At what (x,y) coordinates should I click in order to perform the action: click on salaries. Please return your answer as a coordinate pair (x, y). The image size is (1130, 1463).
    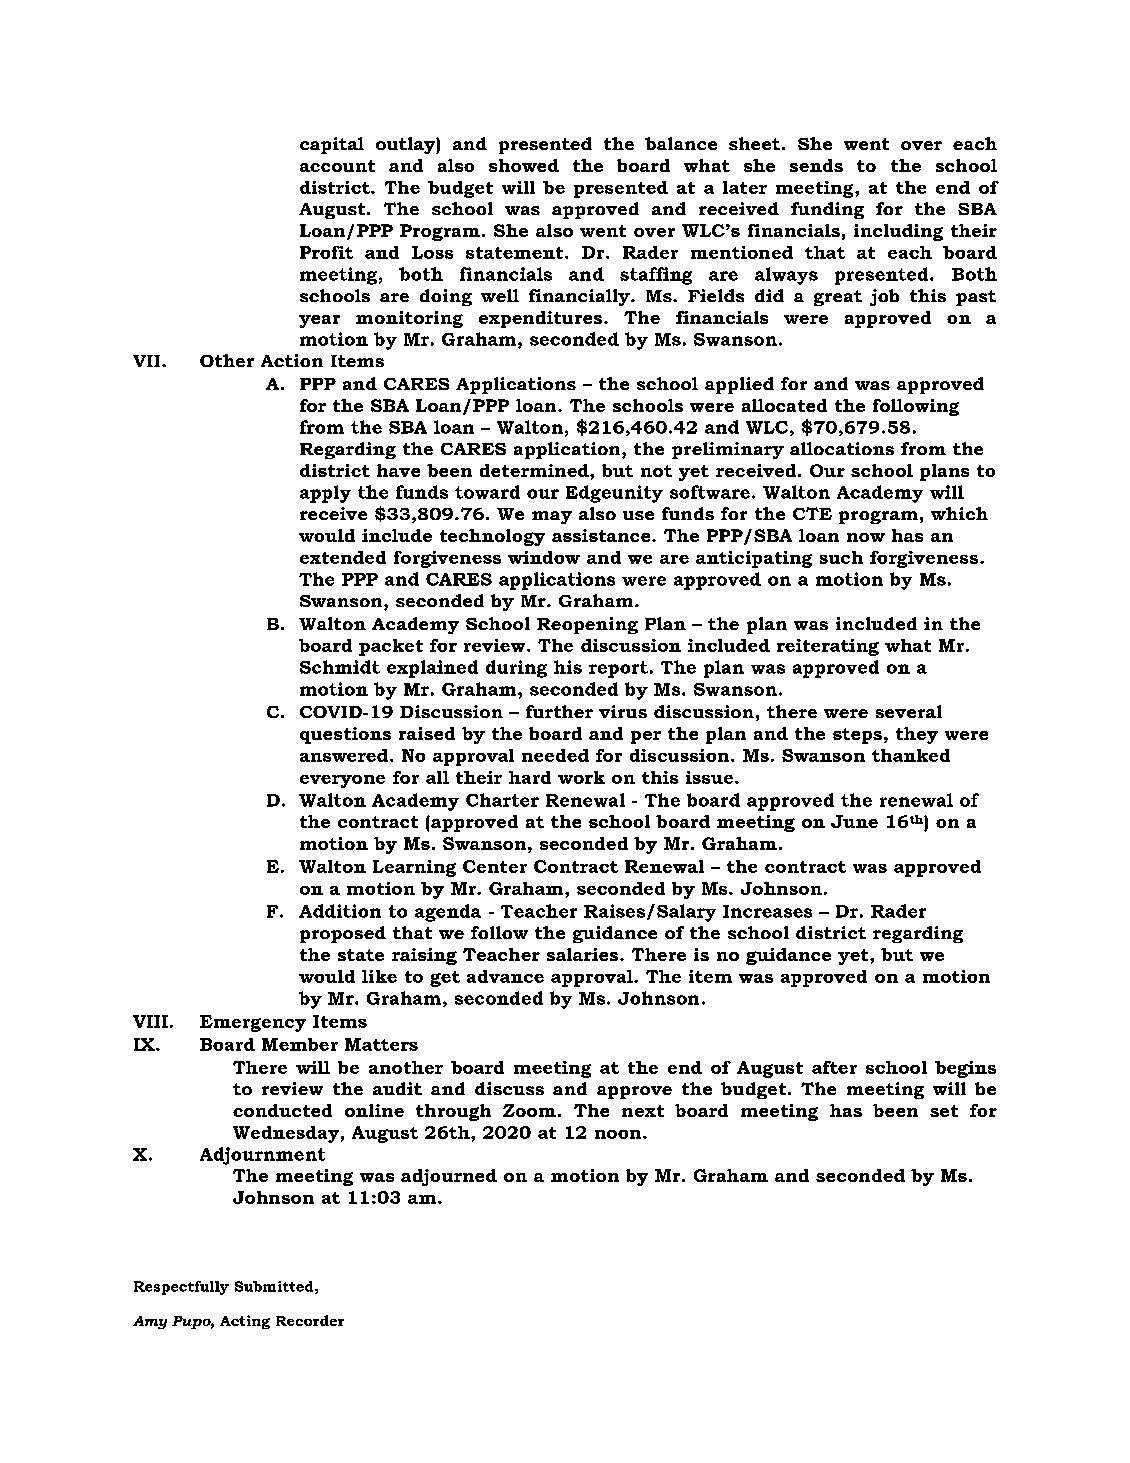
    Looking at the image, I should click on (584, 954).
